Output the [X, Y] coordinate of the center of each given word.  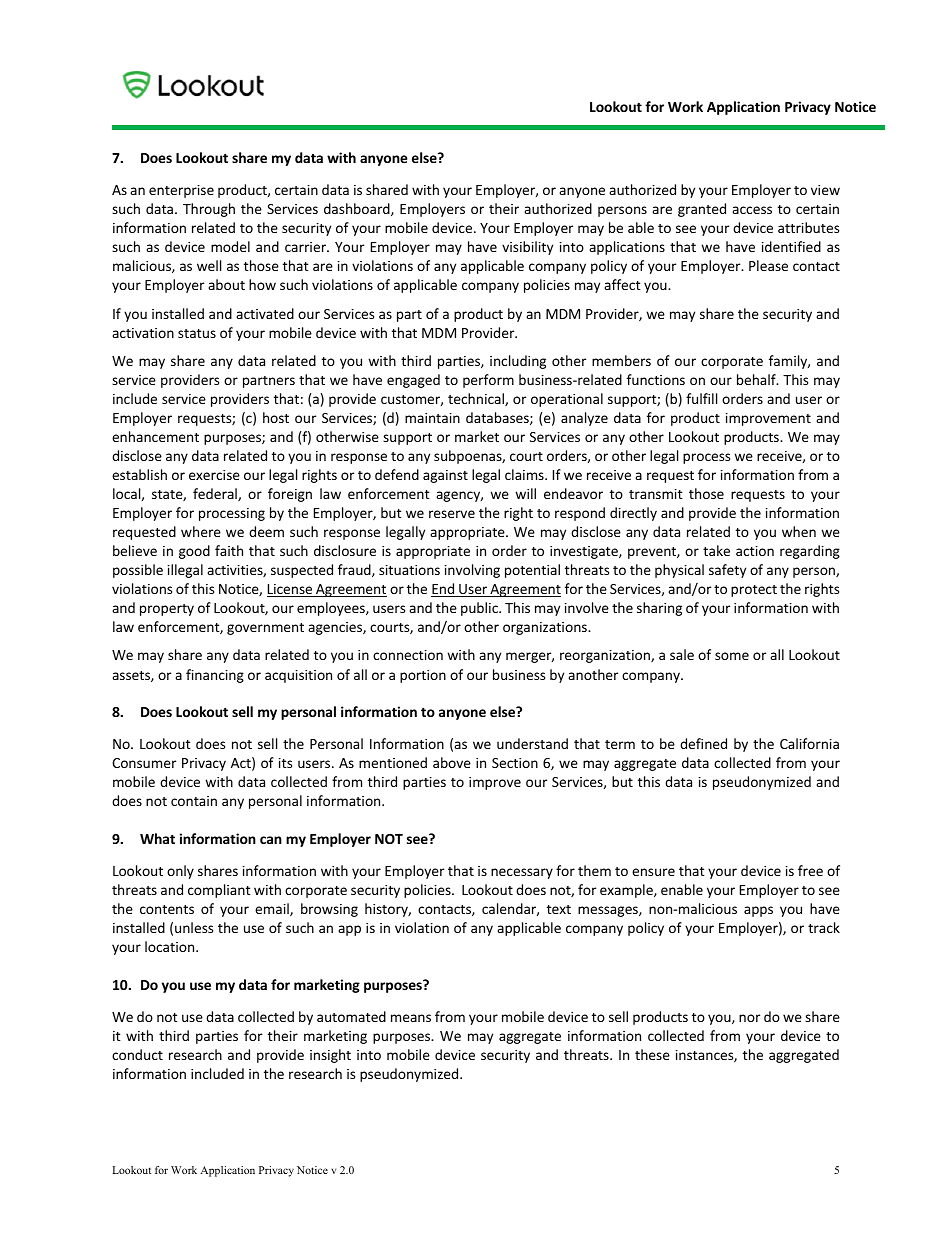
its [285, 763]
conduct [137, 1054]
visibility [527, 248]
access [752, 210]
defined [703, 743]
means [411, 1018]
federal [216, 494]
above [452, 762]
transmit [656, 494]
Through [209, 210]
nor [749, 1018]
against [445, 476]
